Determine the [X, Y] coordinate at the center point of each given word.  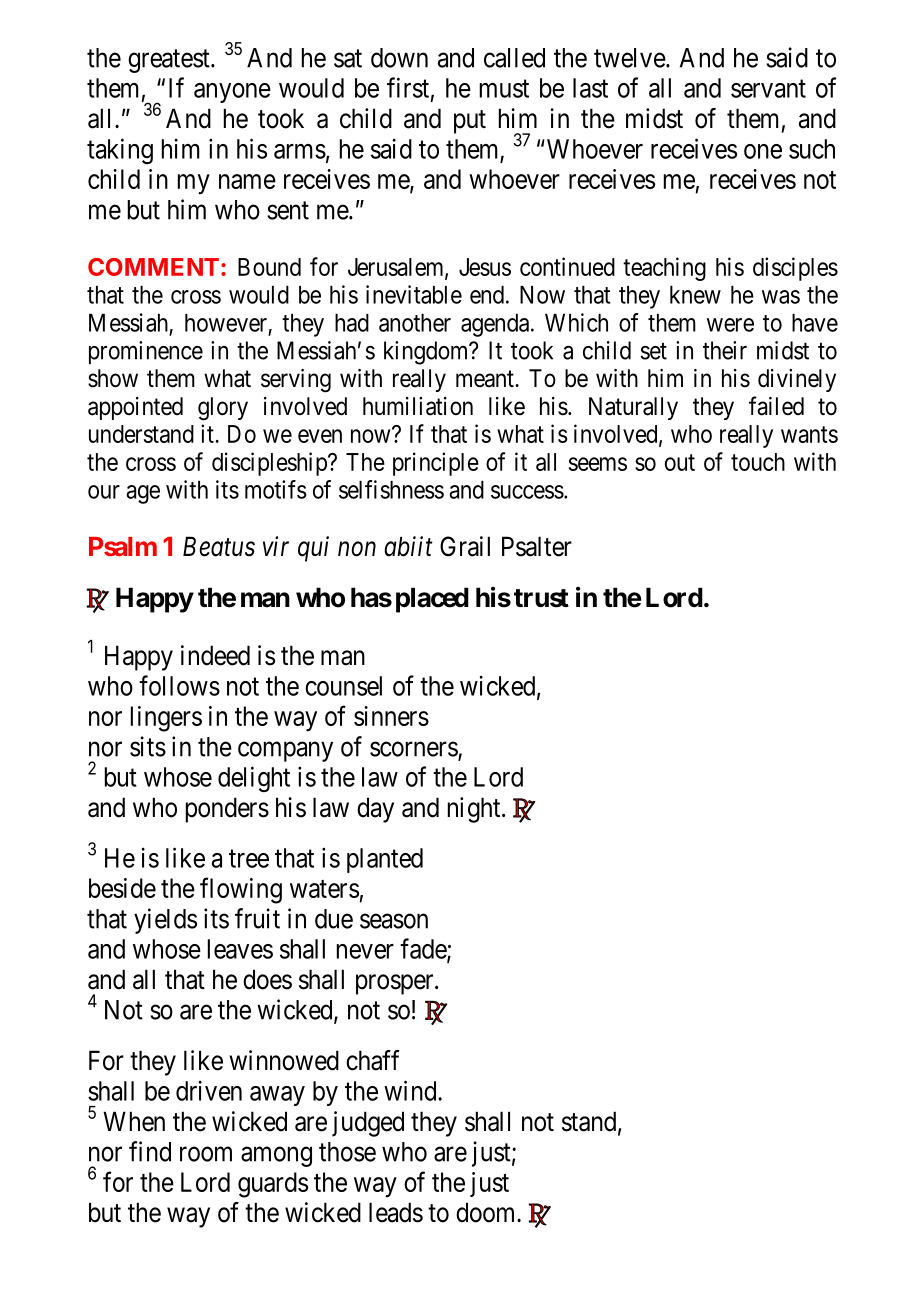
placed [432, 600]
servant [768, 89]
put [470, 122]
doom [487, 1212]
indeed [215, 655]
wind [411, 1090]
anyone [232, 93]
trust [541, 598]
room [206, 1154]
